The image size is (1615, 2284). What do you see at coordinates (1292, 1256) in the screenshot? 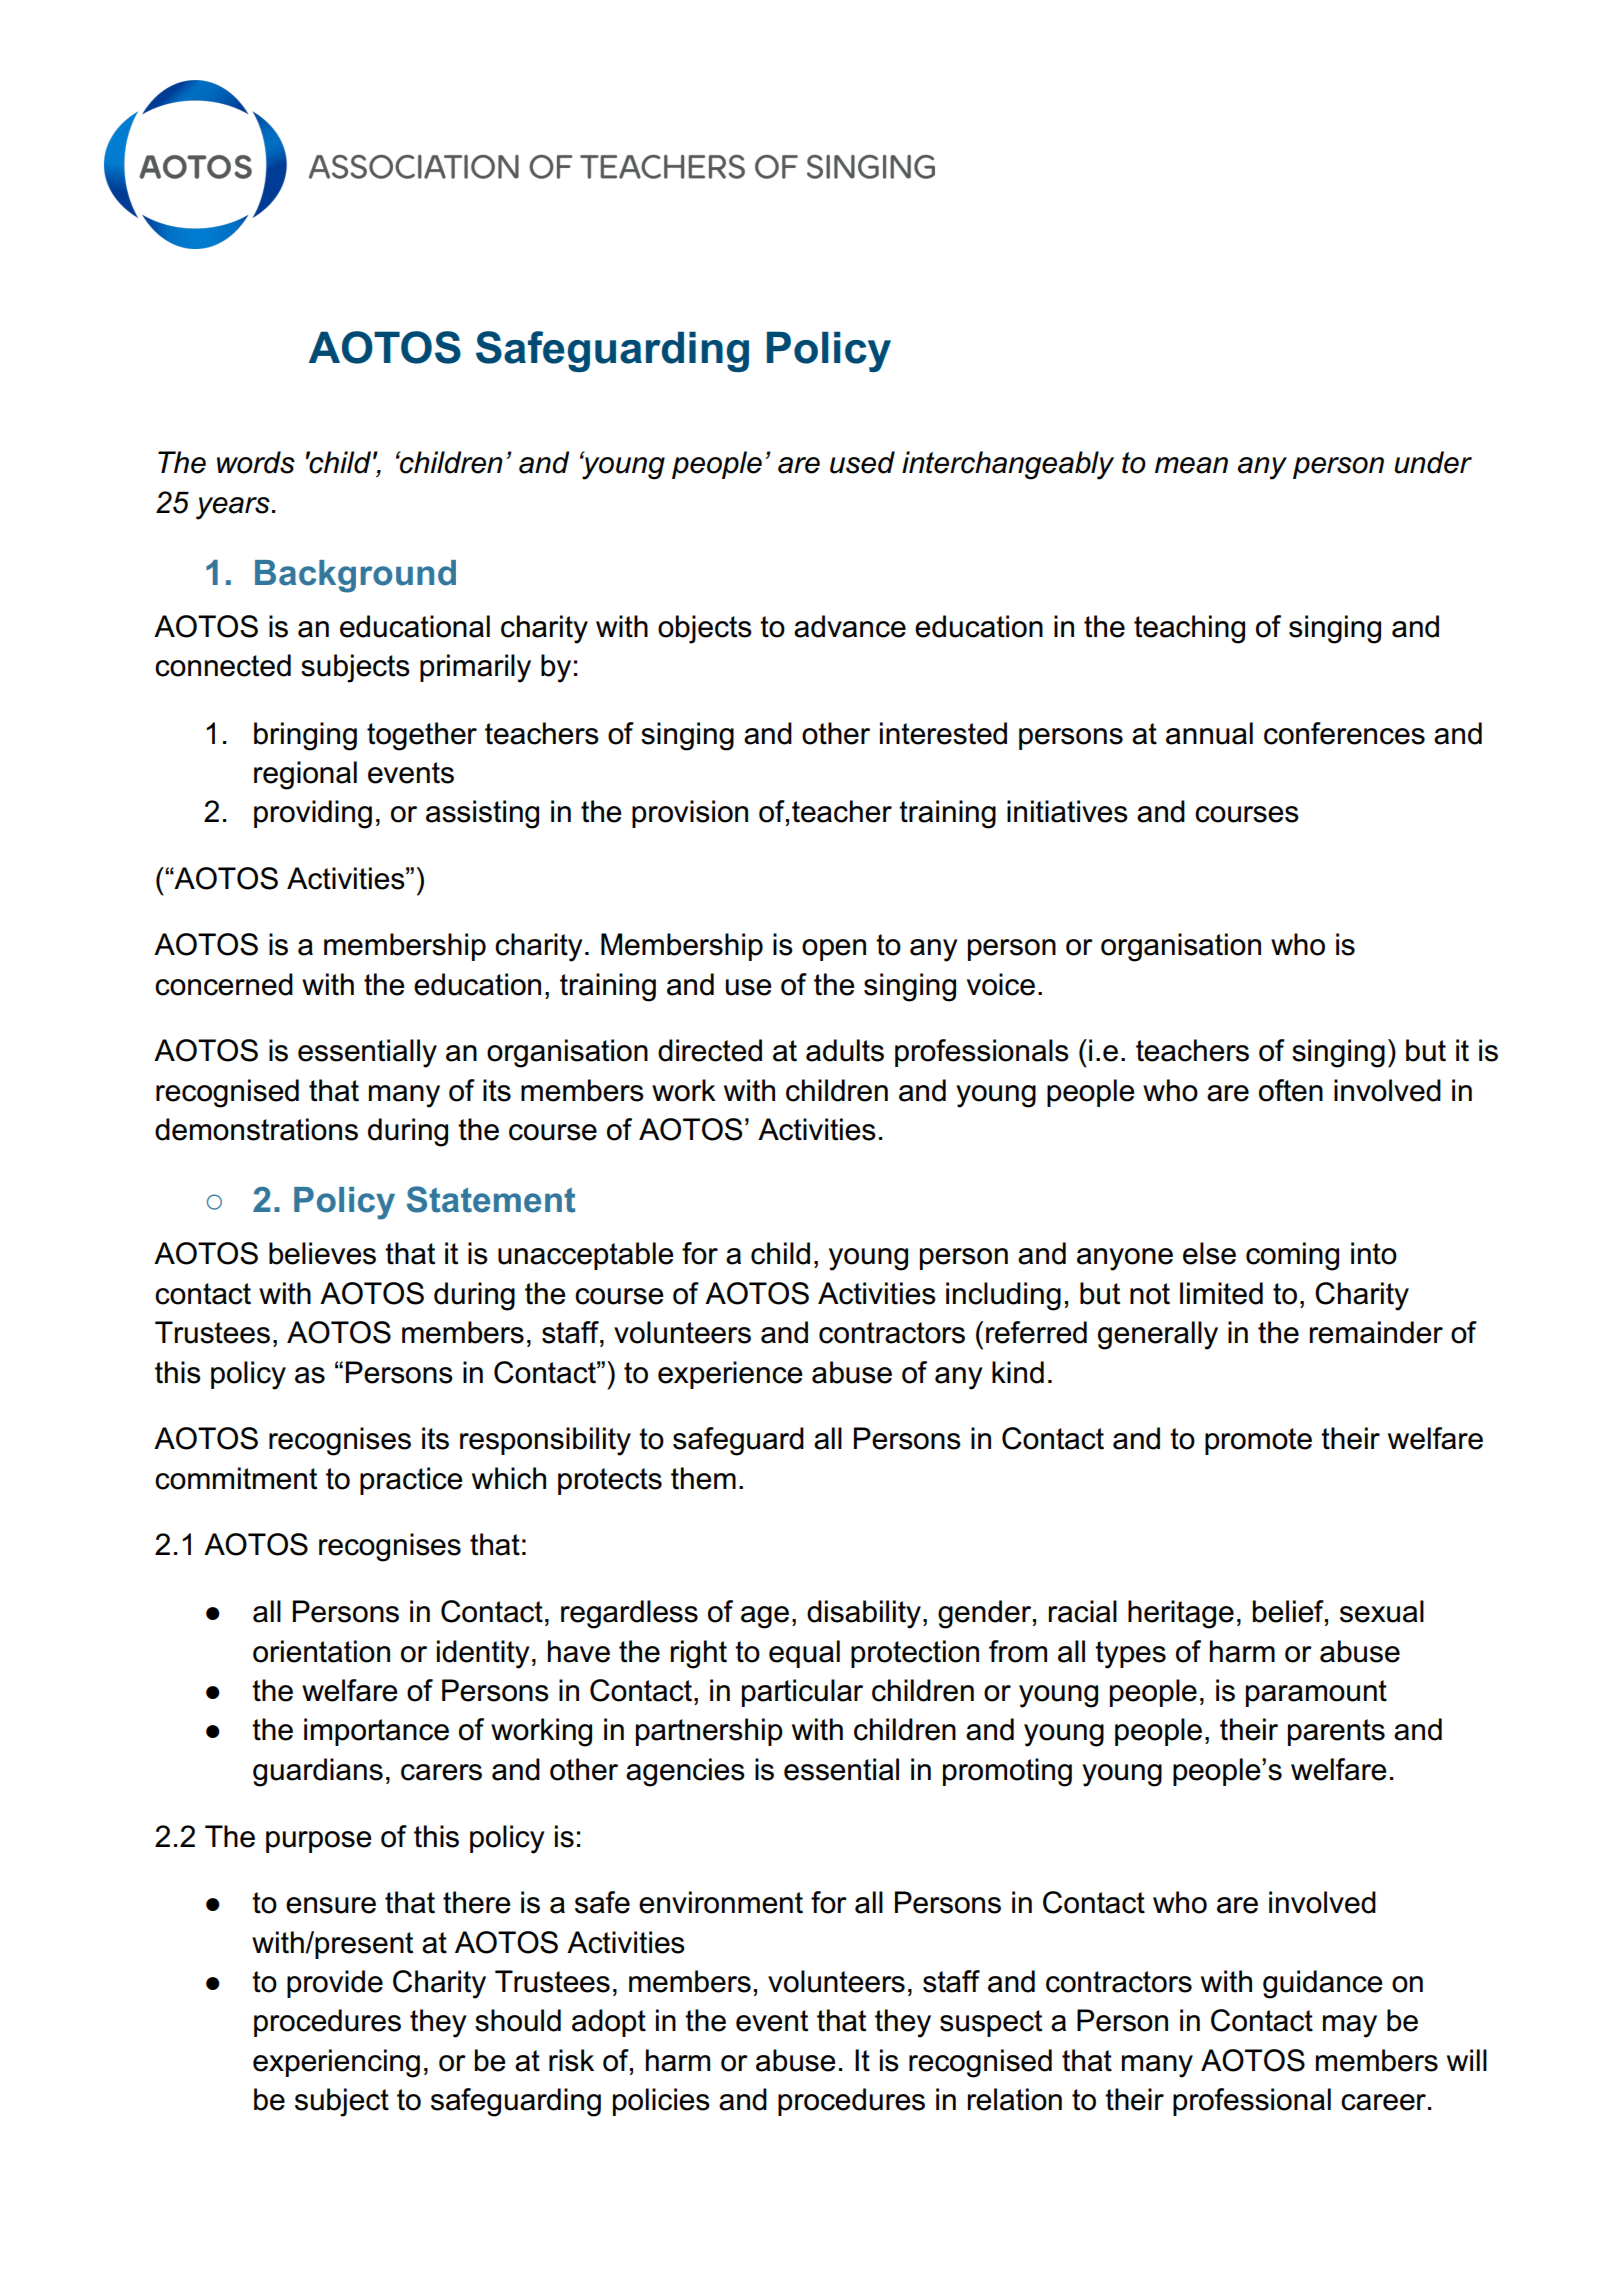
I see `coming` at bounding box center [1292, 1256].
